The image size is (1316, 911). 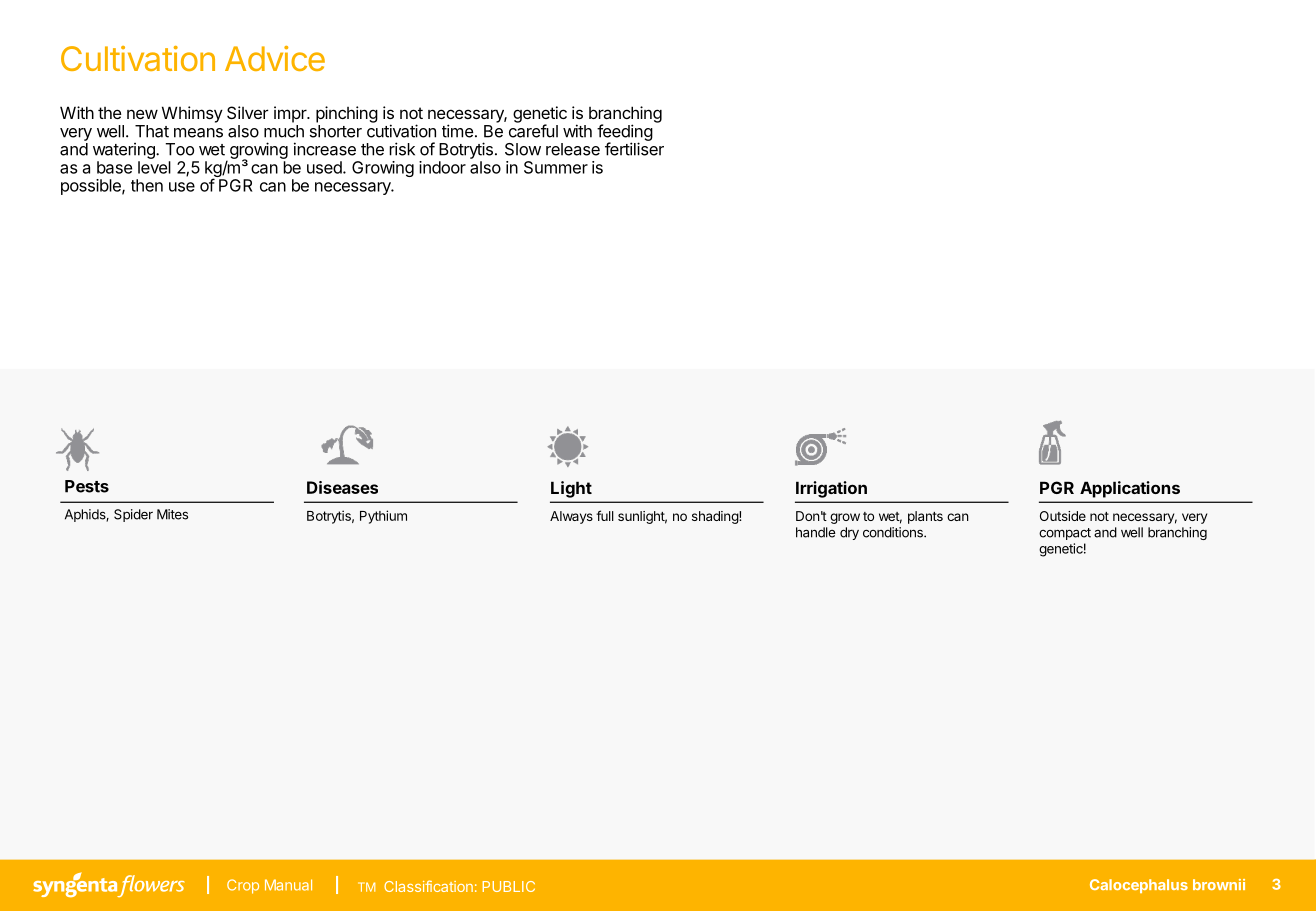 I want to click on full, so click(x=605, y=515).
